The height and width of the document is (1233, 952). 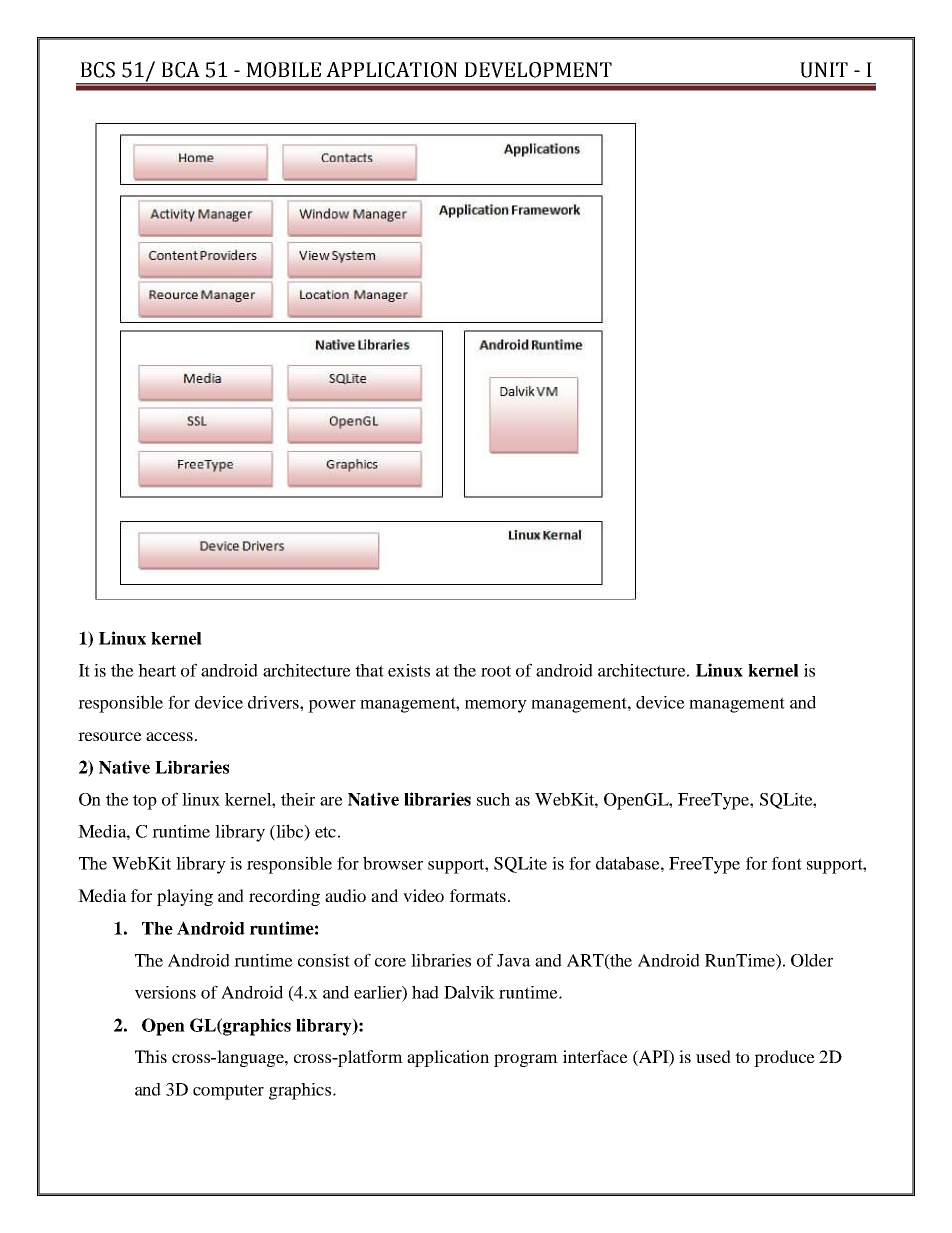 What do you see at coordinates (538, 70) in the document?
I see `DEVELOPMENT` at bounding box center [538, 70].
